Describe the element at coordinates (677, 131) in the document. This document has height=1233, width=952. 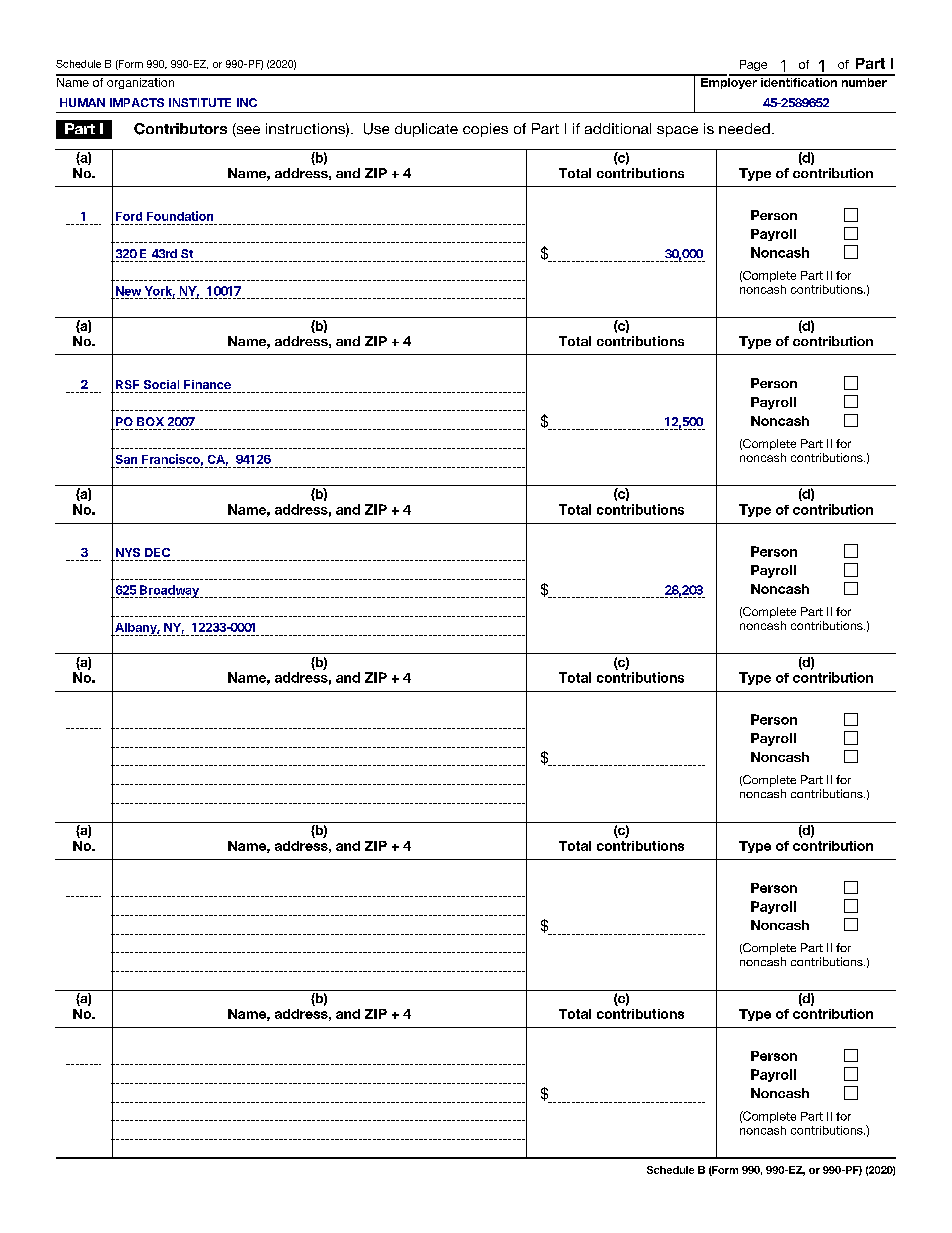
I see `space` at that location.
